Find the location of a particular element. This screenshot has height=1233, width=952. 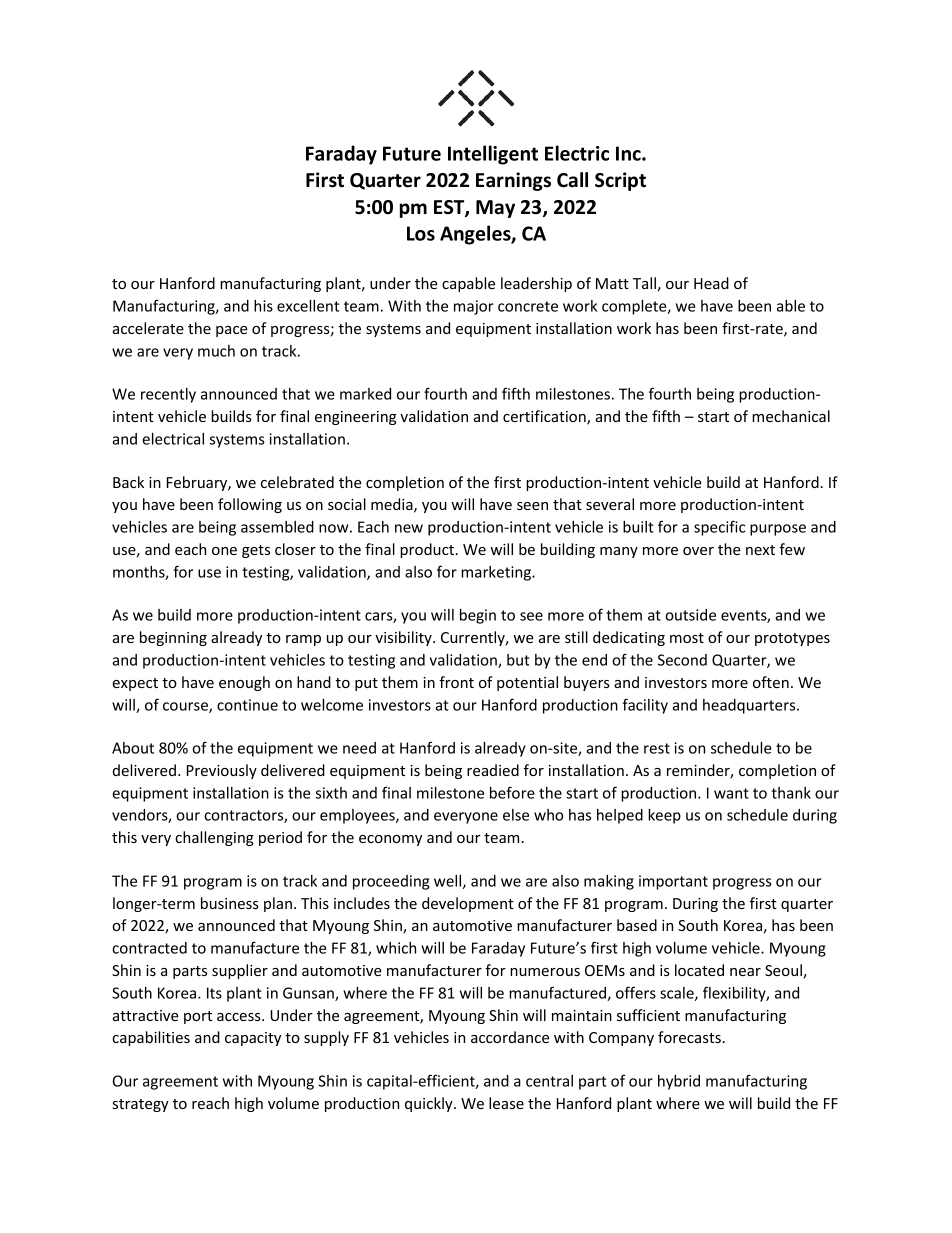

Script is located at coordinates (620, 181).
